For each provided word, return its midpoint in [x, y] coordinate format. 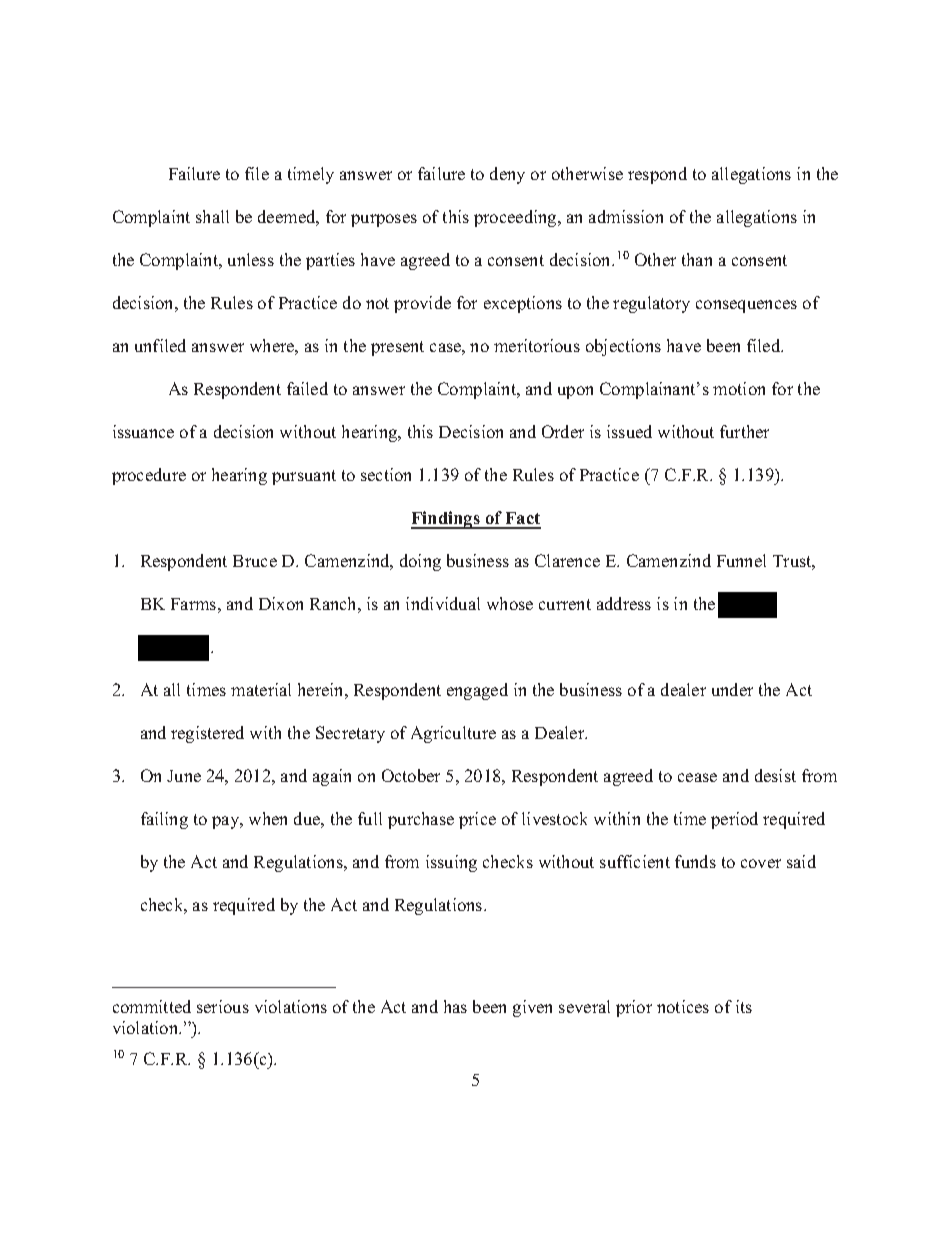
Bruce [255, 561]
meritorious [537, 345]
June [184, 776]
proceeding [516, 218]
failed [307, 388]
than [697, 259]
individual [443, 603]
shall [212, 216]
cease [697, 777]
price [477, 820]
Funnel [741, 560]
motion [739, 388]
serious [223, 1006]
